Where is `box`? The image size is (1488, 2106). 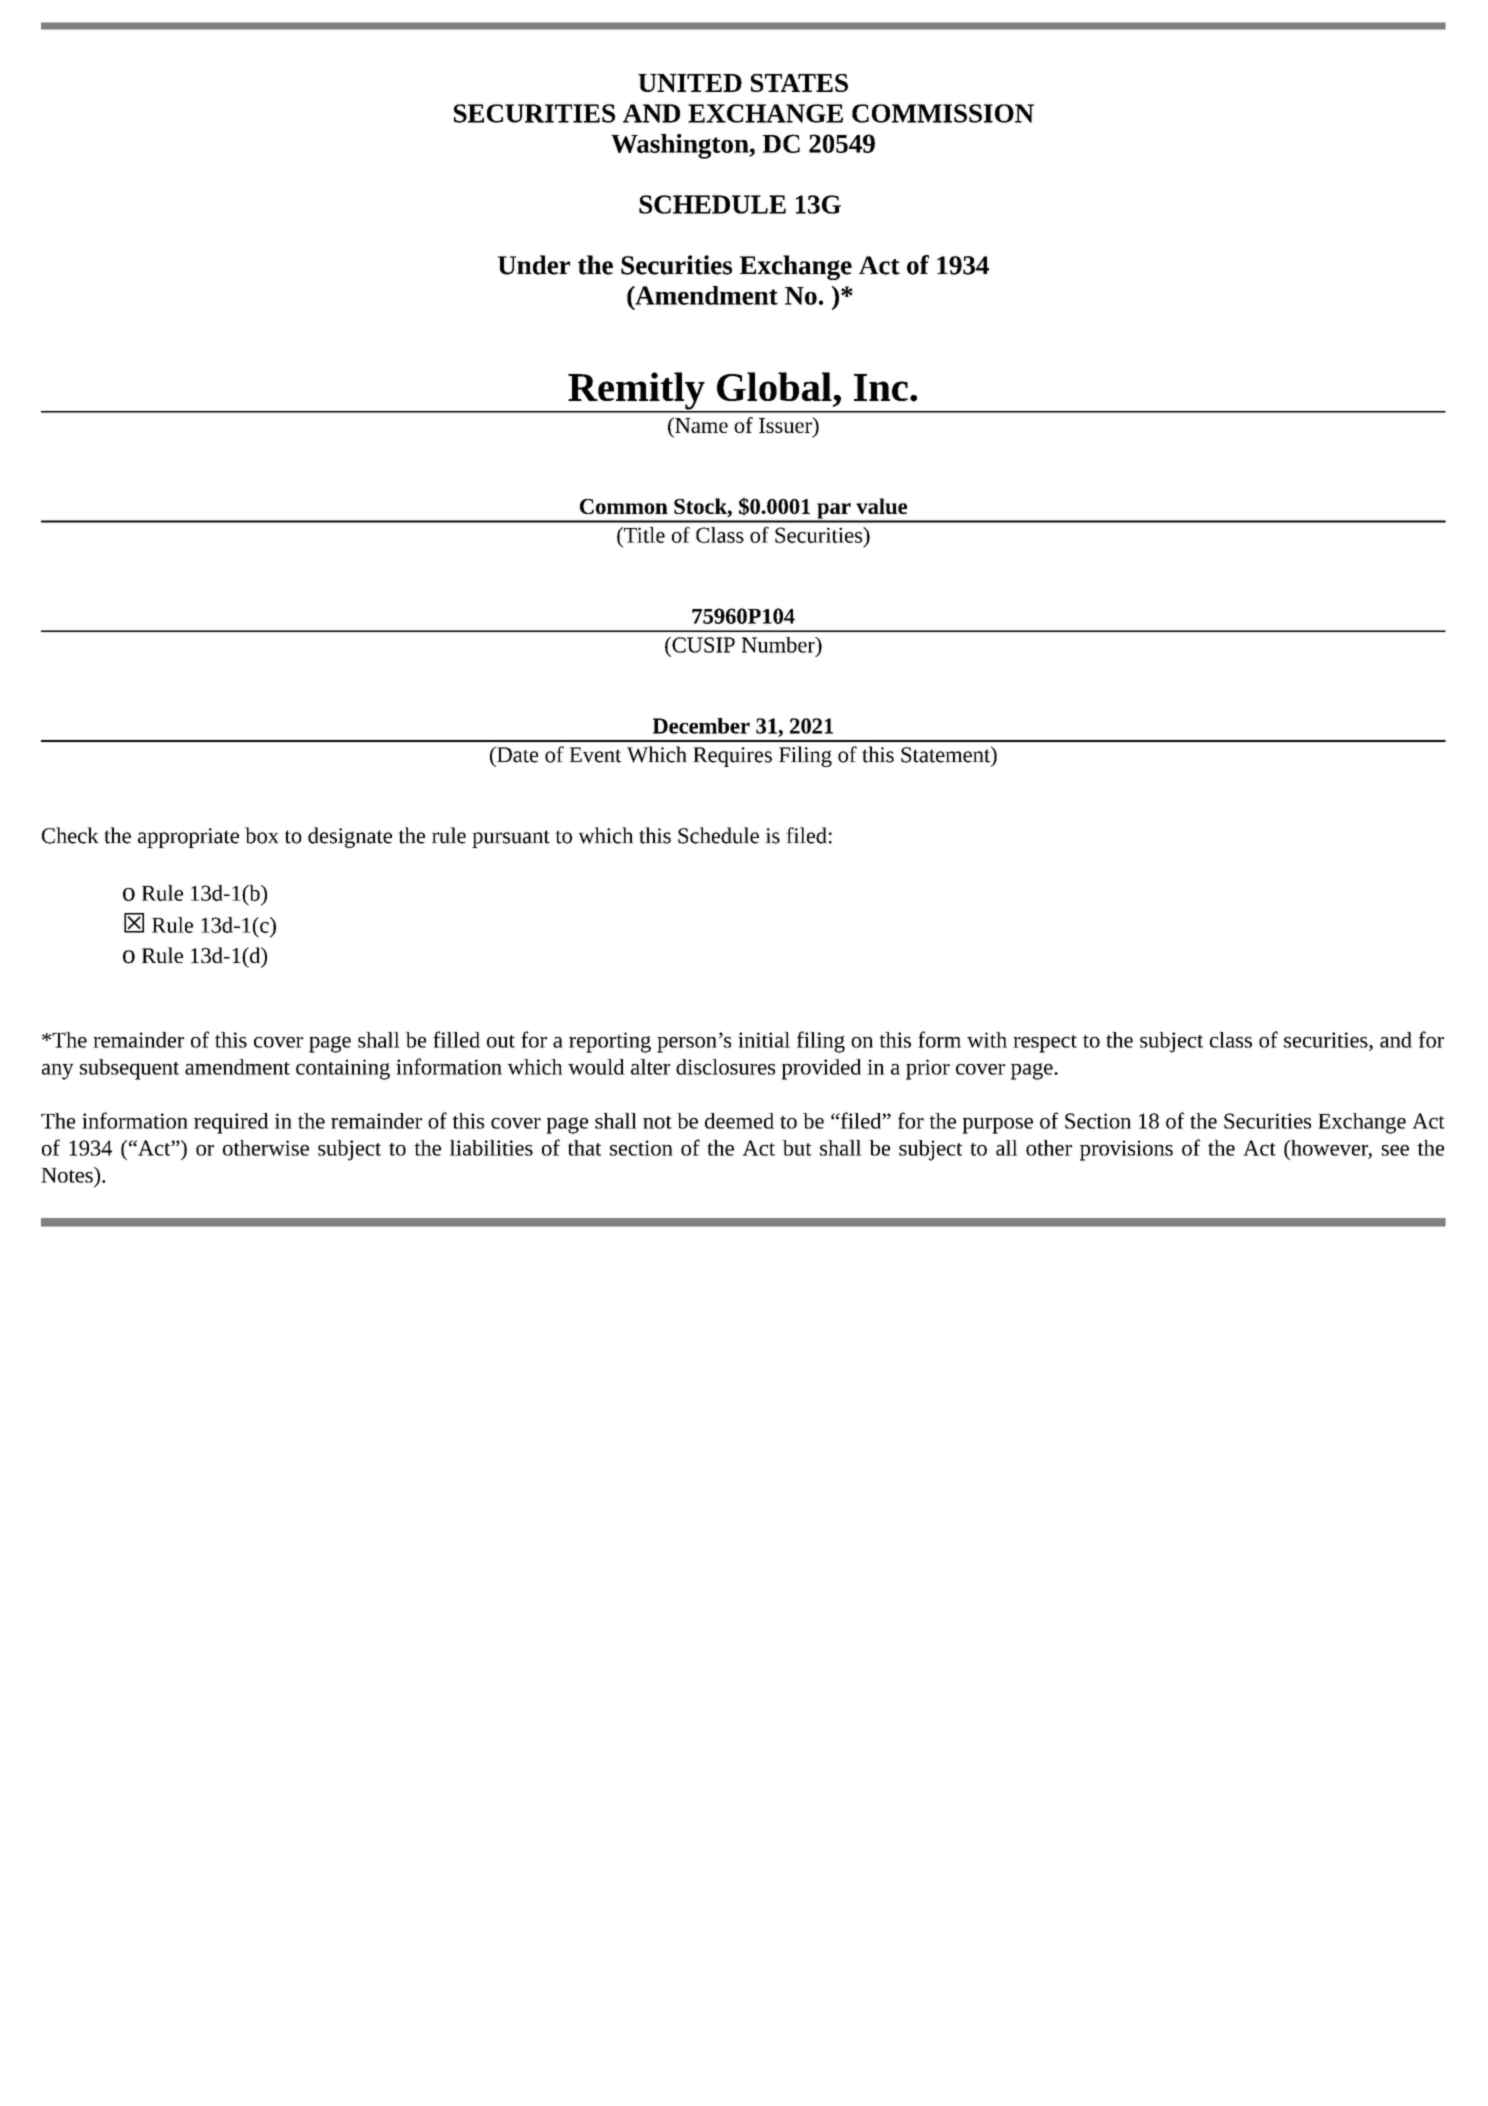 box is located at coordinates (262, 835).
